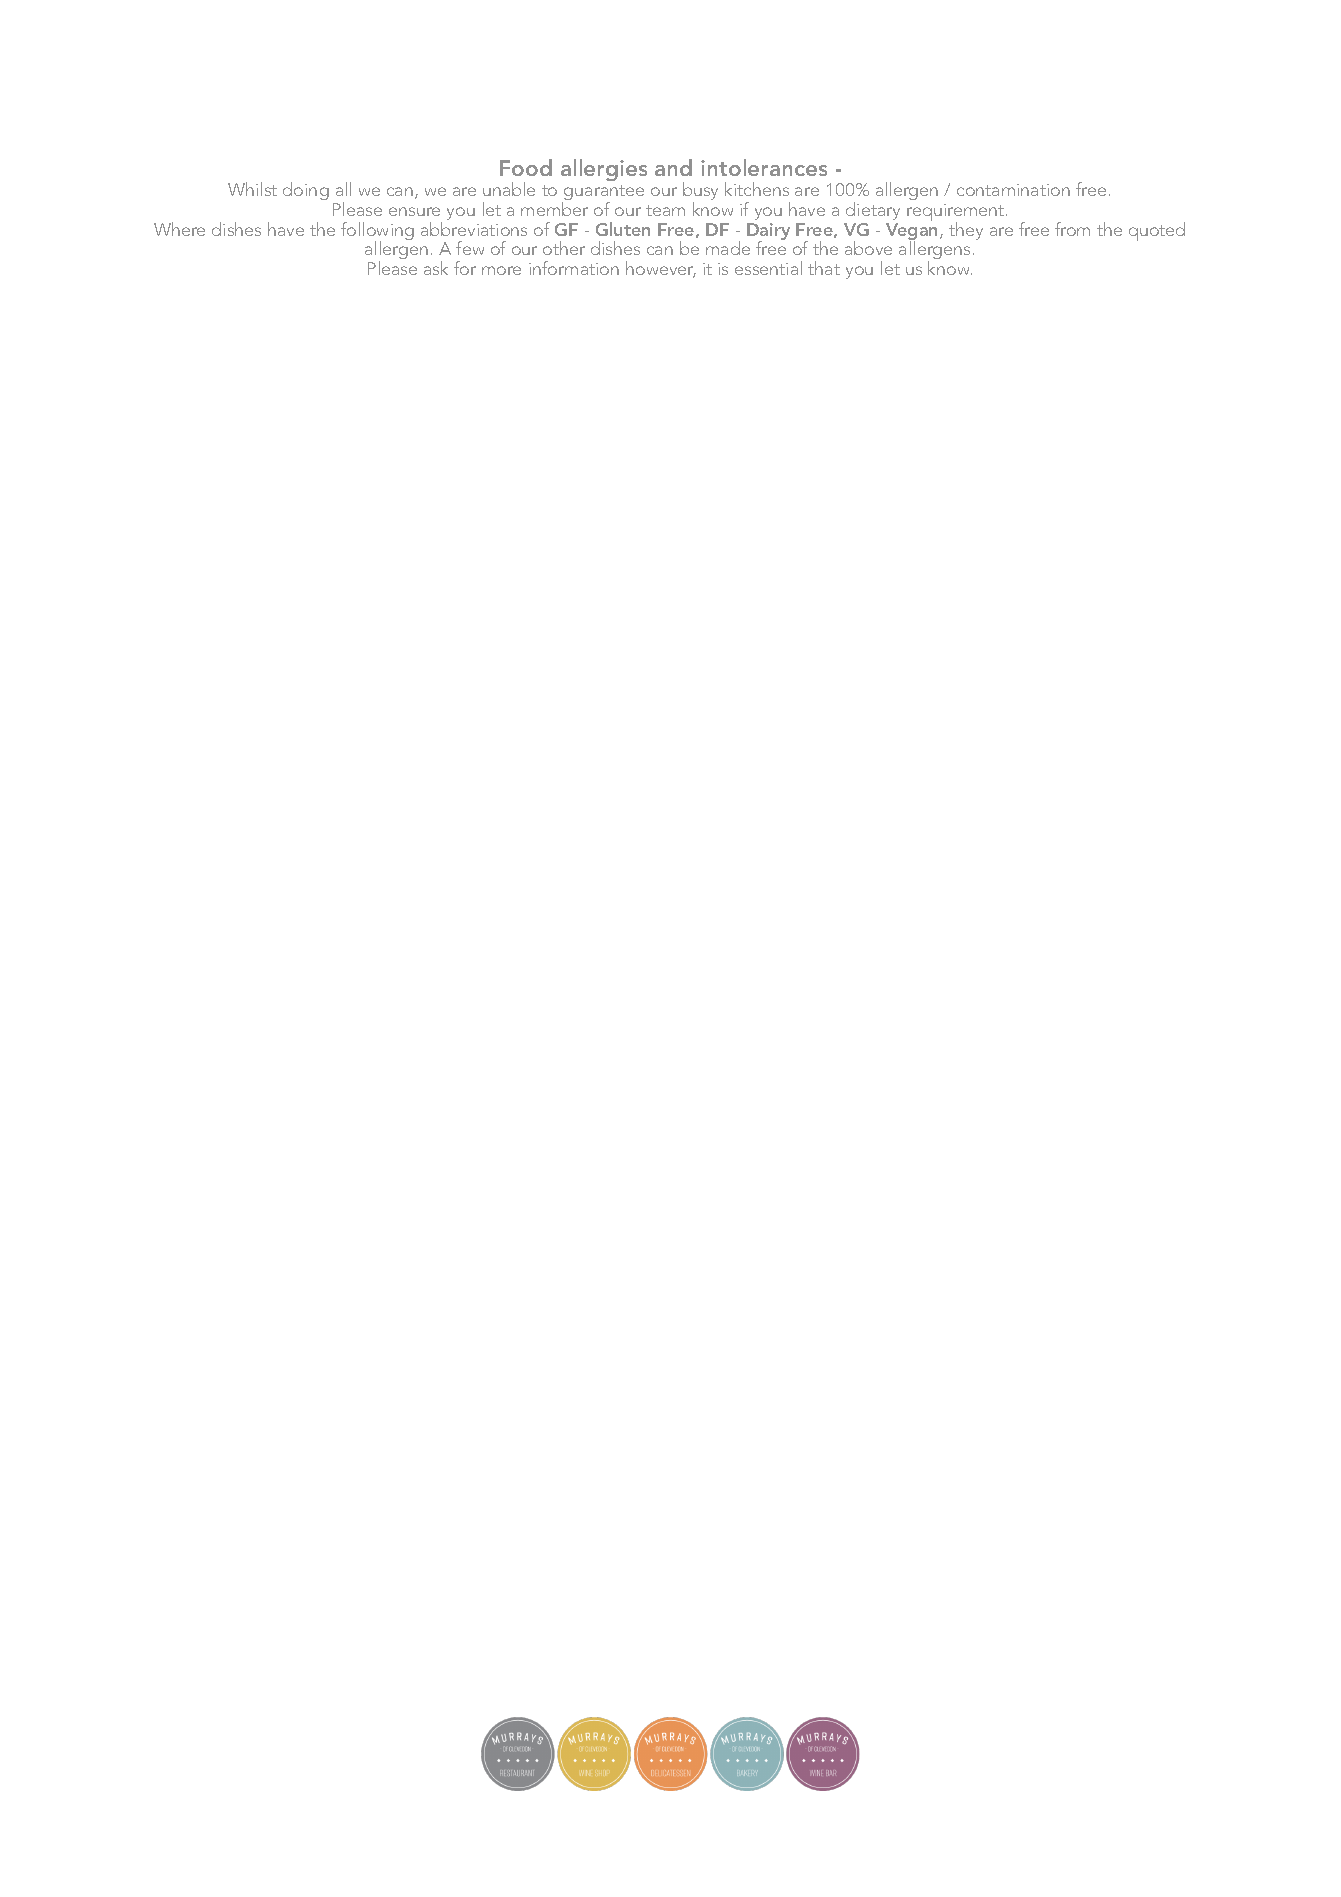 The image size is (1341, 1897). Describe the element at coordinates (661, 269) in the screenshot. I see `however` at that location.
